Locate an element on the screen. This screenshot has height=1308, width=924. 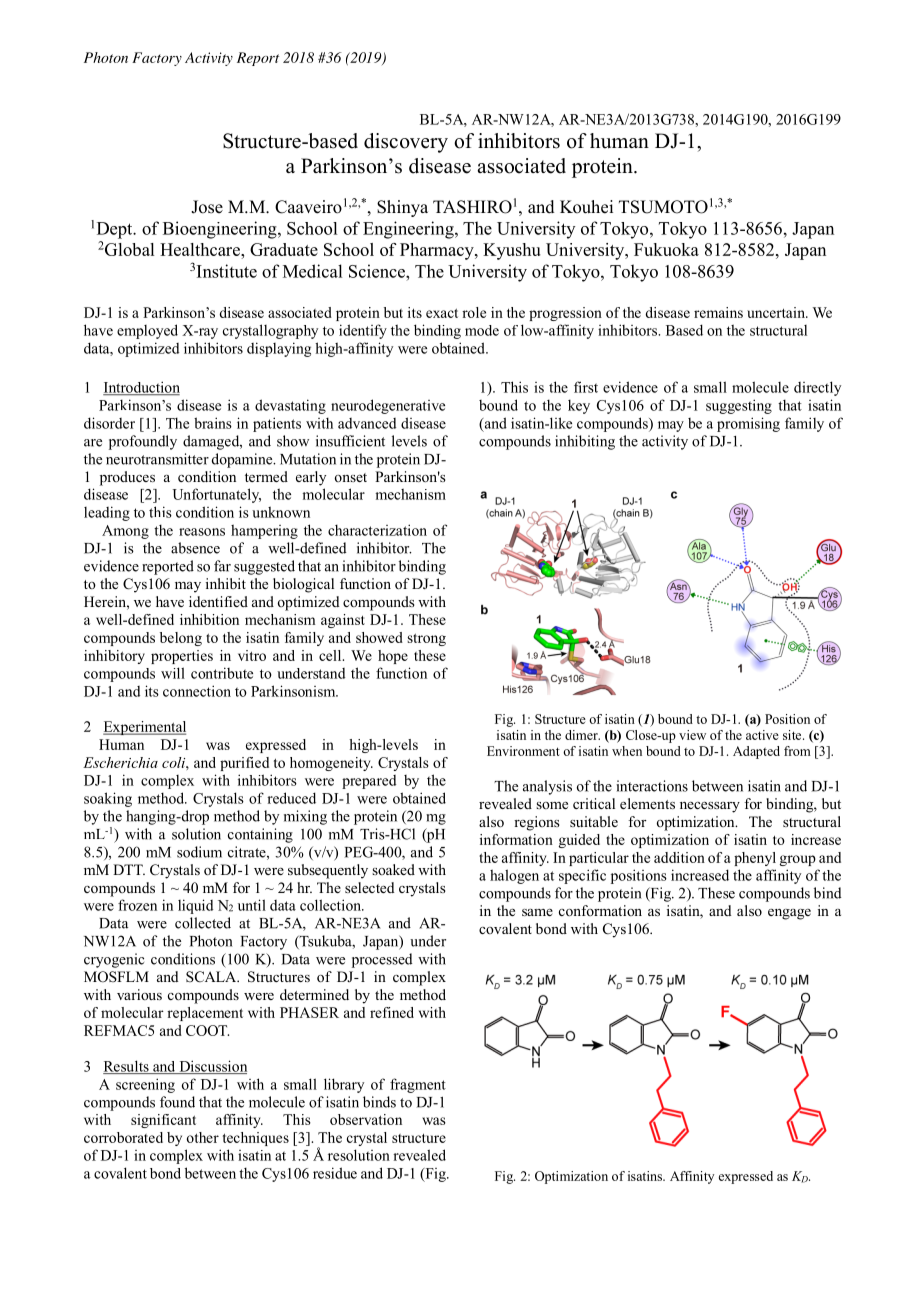
properties is located at coordinates (182, 657).
